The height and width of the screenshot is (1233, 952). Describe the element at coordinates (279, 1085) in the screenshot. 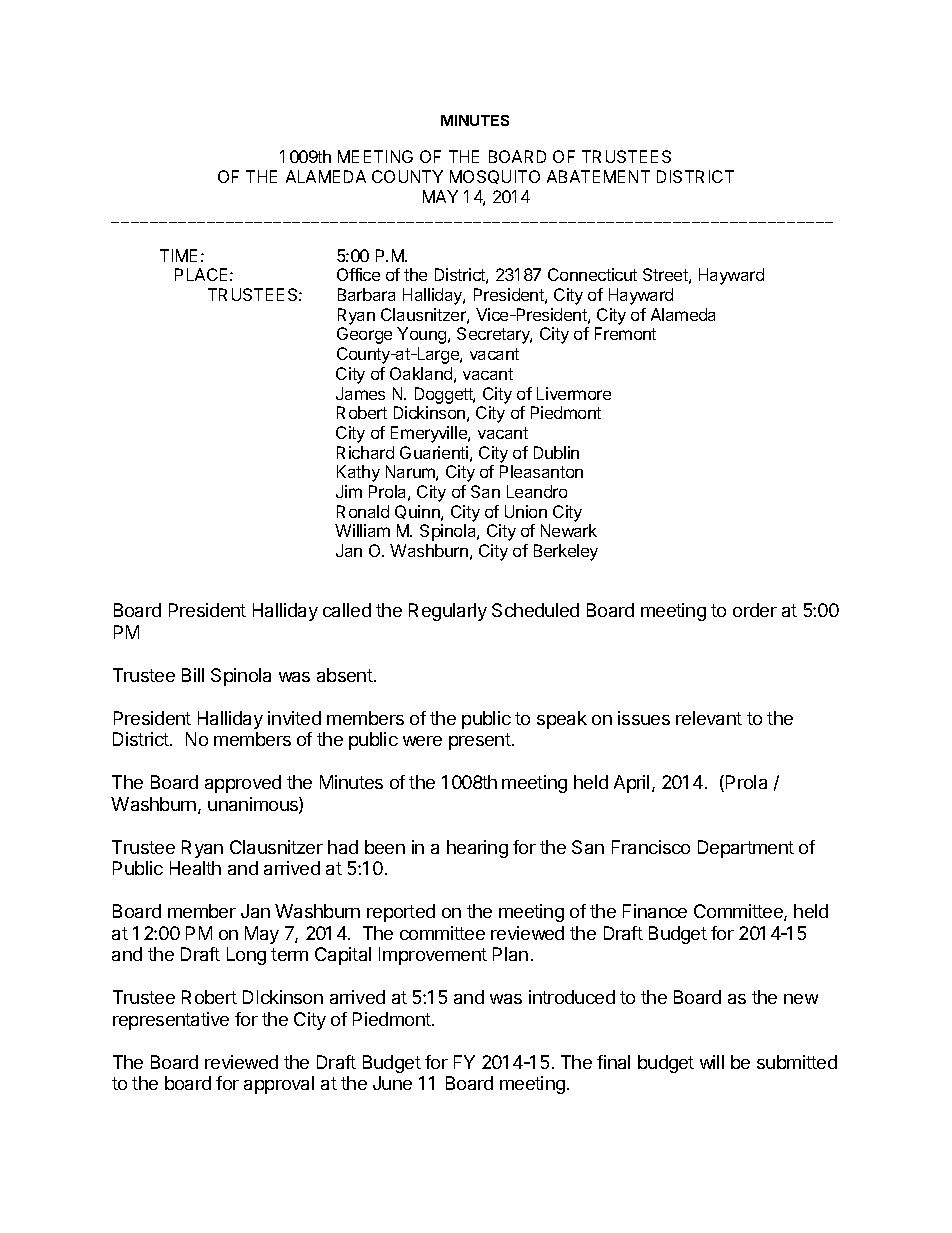

I see `approval` at that location.
